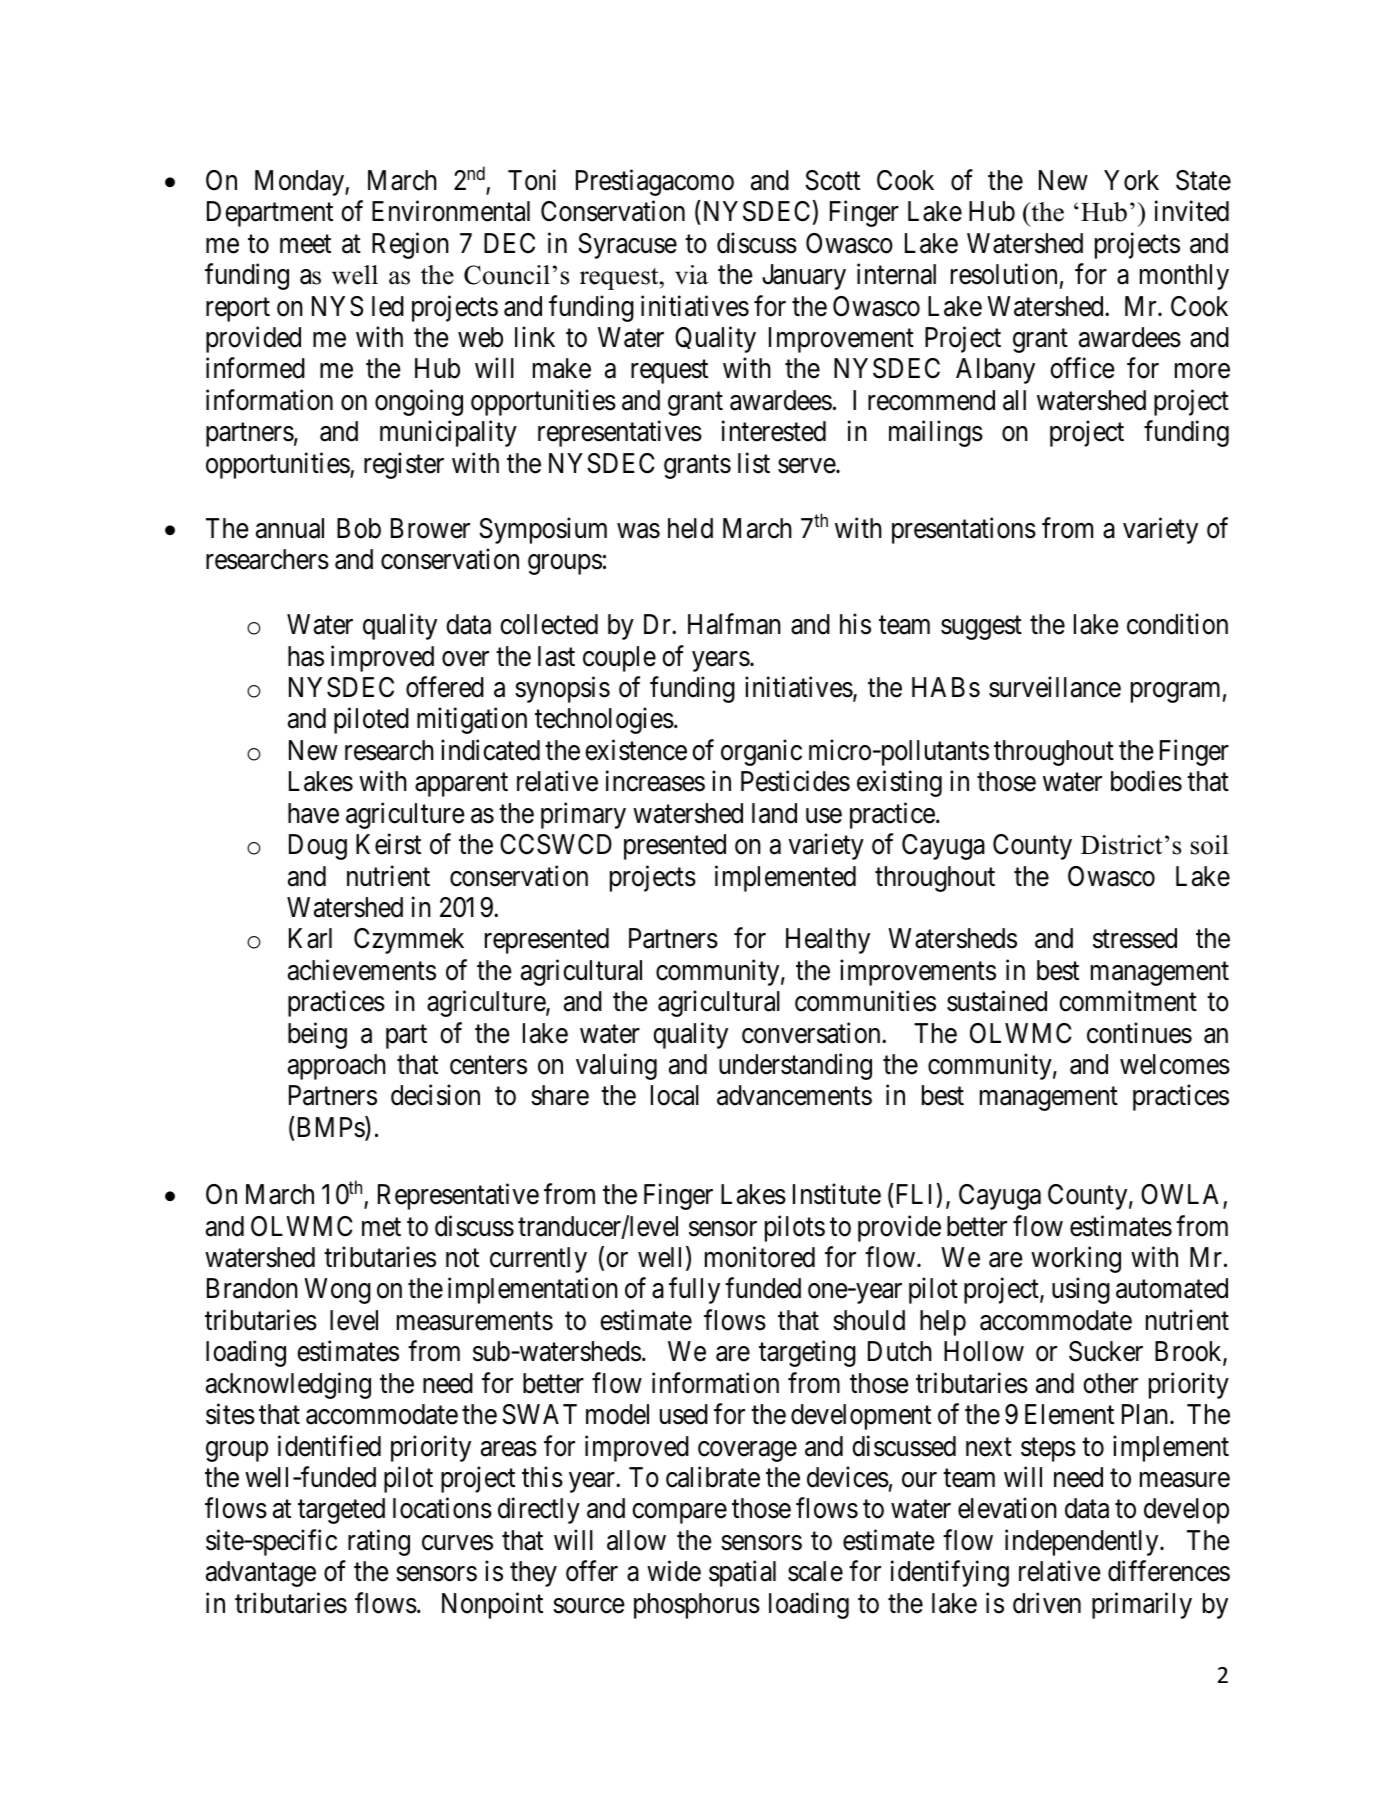 This document has height=1803, width=1393. Describe the element at coordinates (1076, 1259) in the document. I see `working` at that location.
